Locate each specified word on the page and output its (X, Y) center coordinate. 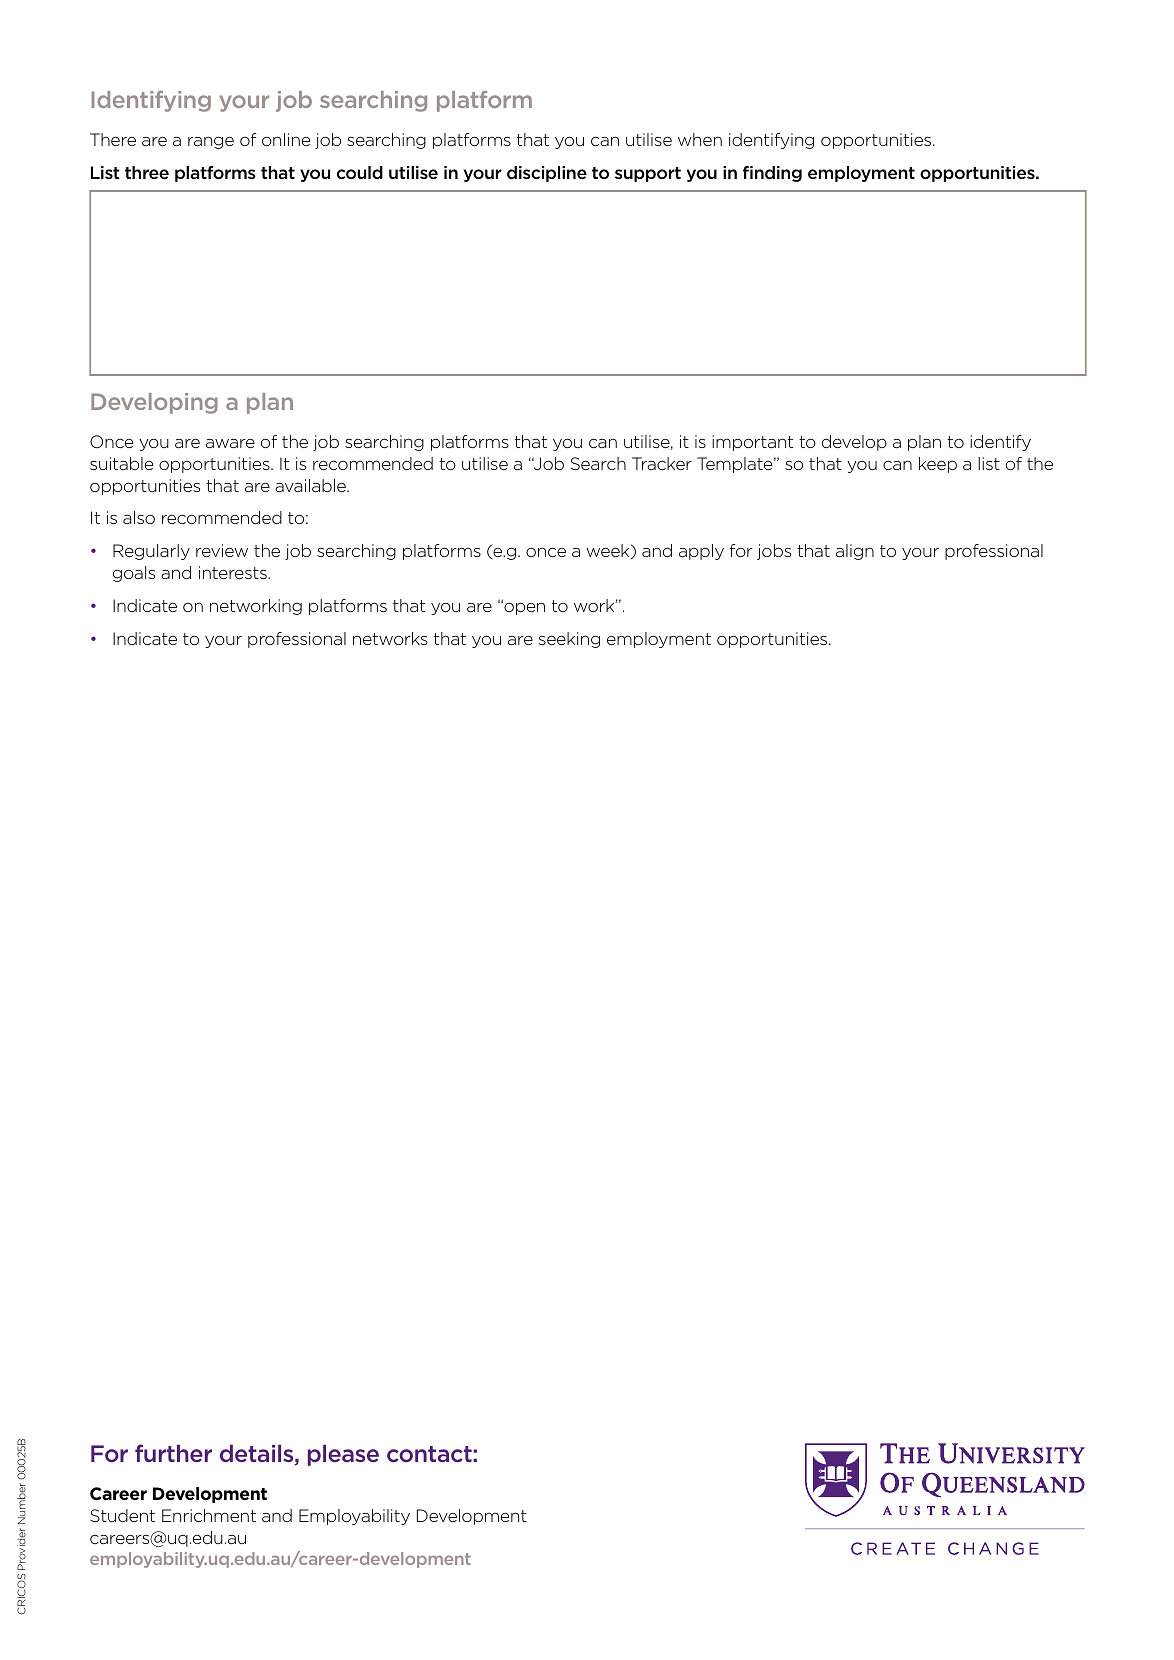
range (211, 142)
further (173, 1453)
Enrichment (209, 1515)
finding (772, 174)
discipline (547, 174)
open (523, 608)
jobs (774, 552)
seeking (569, 640)
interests (234, 572)
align (855, 552)
